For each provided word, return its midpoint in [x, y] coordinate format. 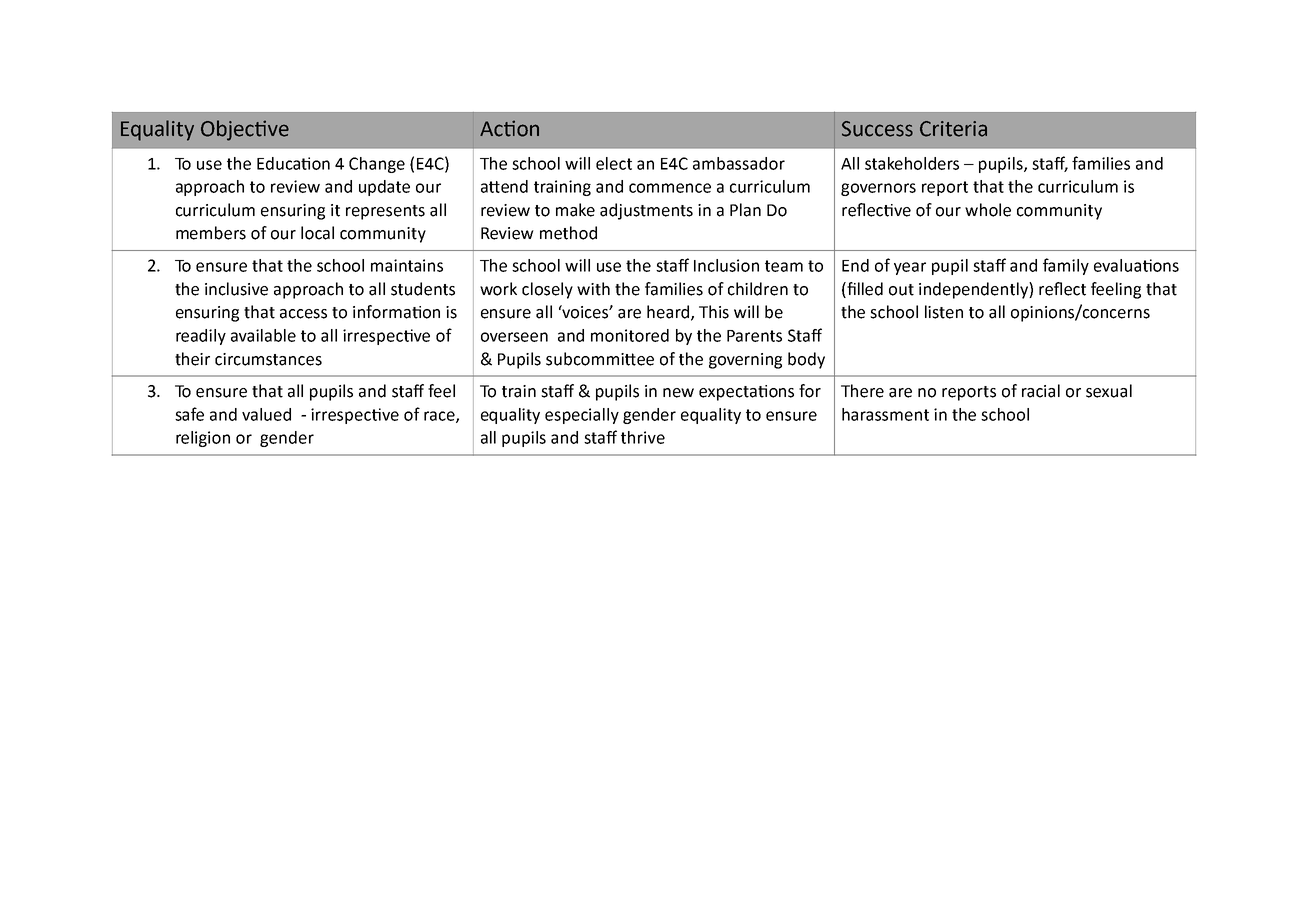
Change [377, 165]
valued [266, 414]
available [263, 335]
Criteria [953, 129]
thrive [643, 437]
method [568, 233]
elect [614, 163]
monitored [630, 335]
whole [988, 210]
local [317, 233]
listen [944, 312]
